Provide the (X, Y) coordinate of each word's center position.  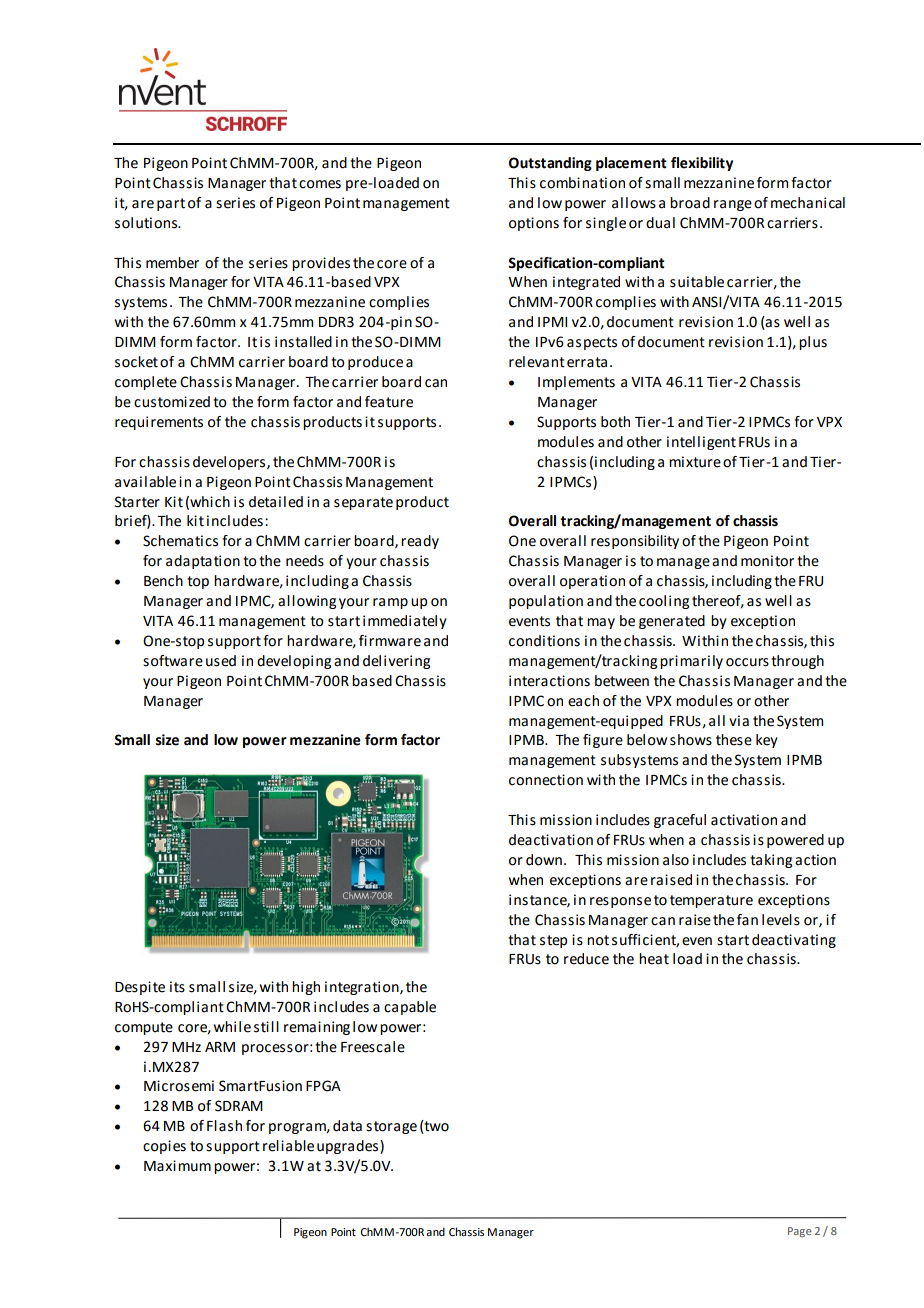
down (544, 860)
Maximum (177, 1166)
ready (420, 542)
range (733, 205)
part (171, 204)
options (534, 224)
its (177, 987)
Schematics (180, 541)
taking (771, 861)
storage (391, 1127)
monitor (767, 561)
